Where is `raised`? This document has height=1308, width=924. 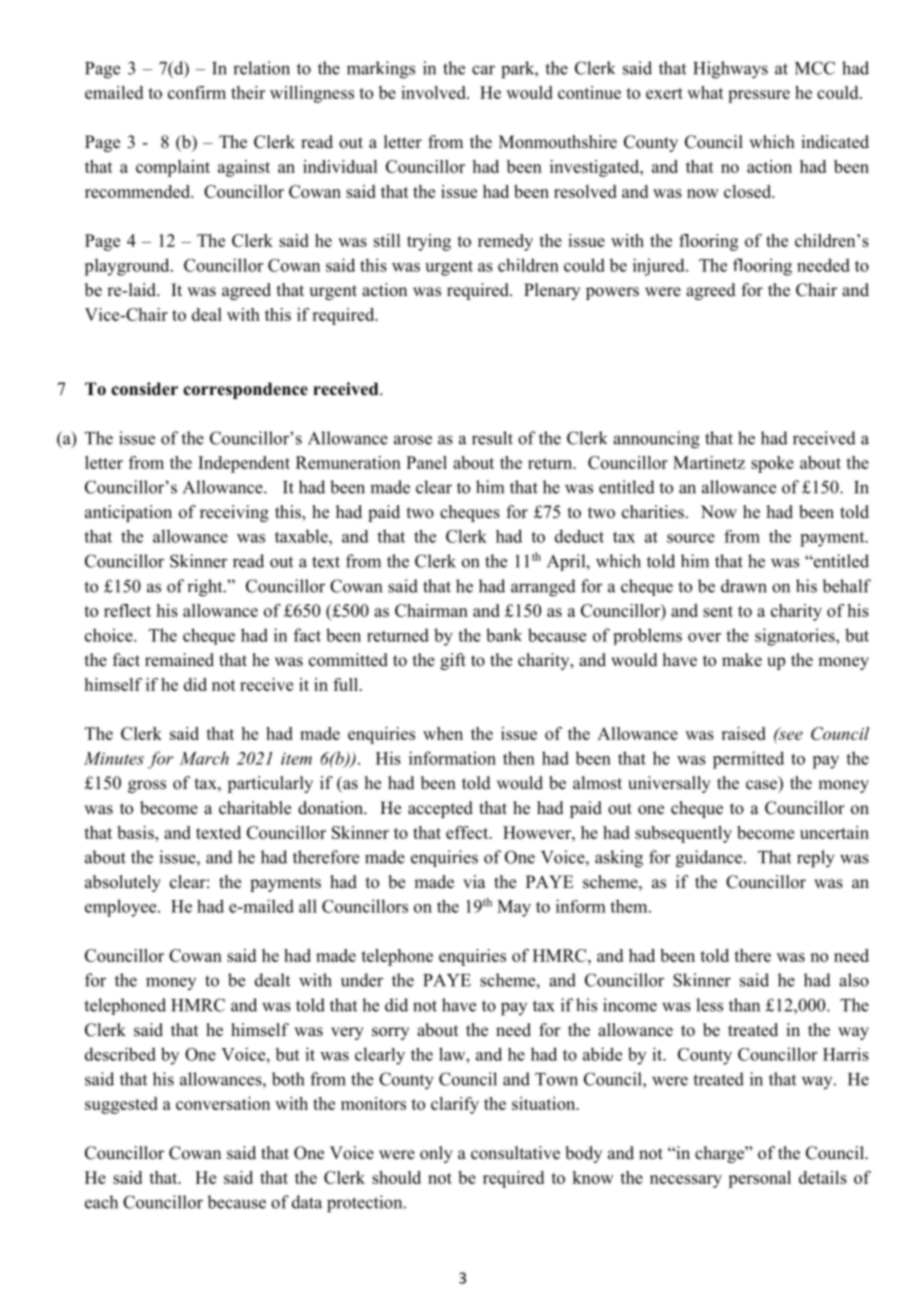 raised is located at coordinates (743, 733).
